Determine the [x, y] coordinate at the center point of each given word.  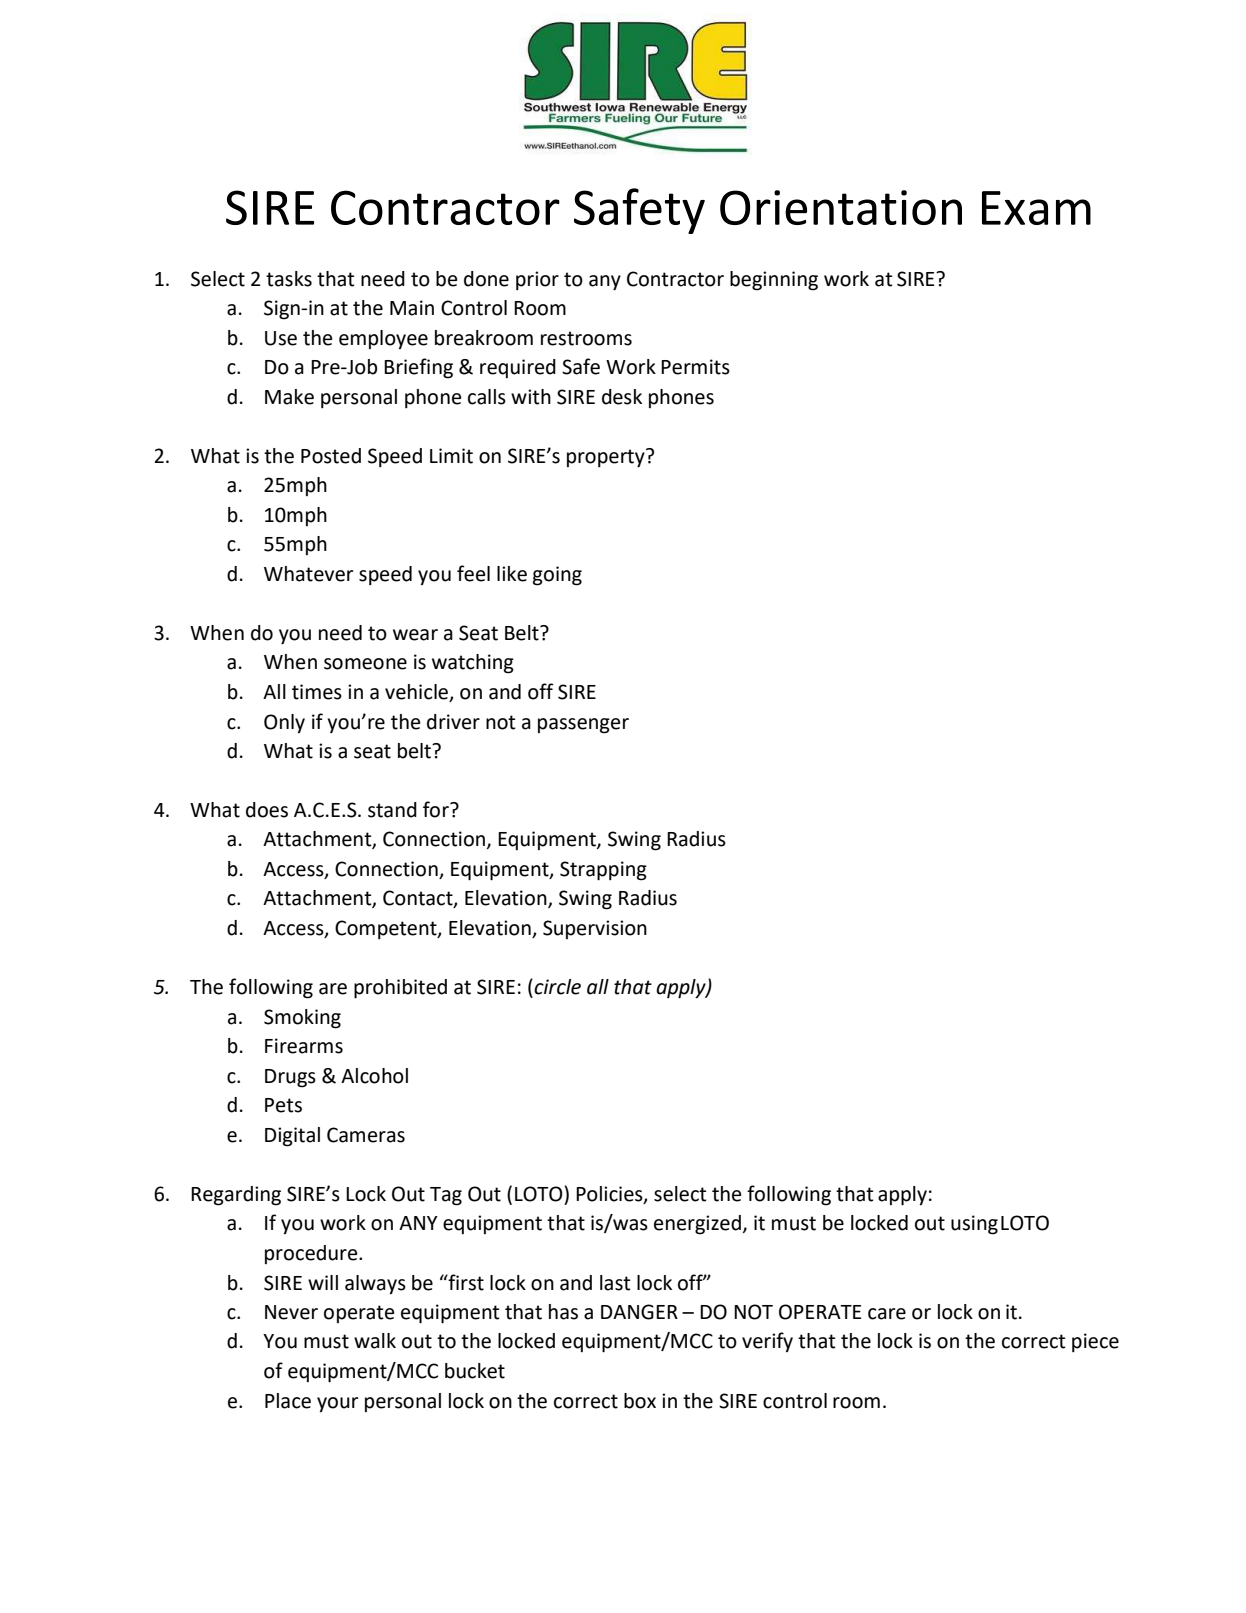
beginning [774, 281]
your [338, 1404]
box [640, 1401]
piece [1095, 1342]
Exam [1036, 208]
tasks [289, 279]
